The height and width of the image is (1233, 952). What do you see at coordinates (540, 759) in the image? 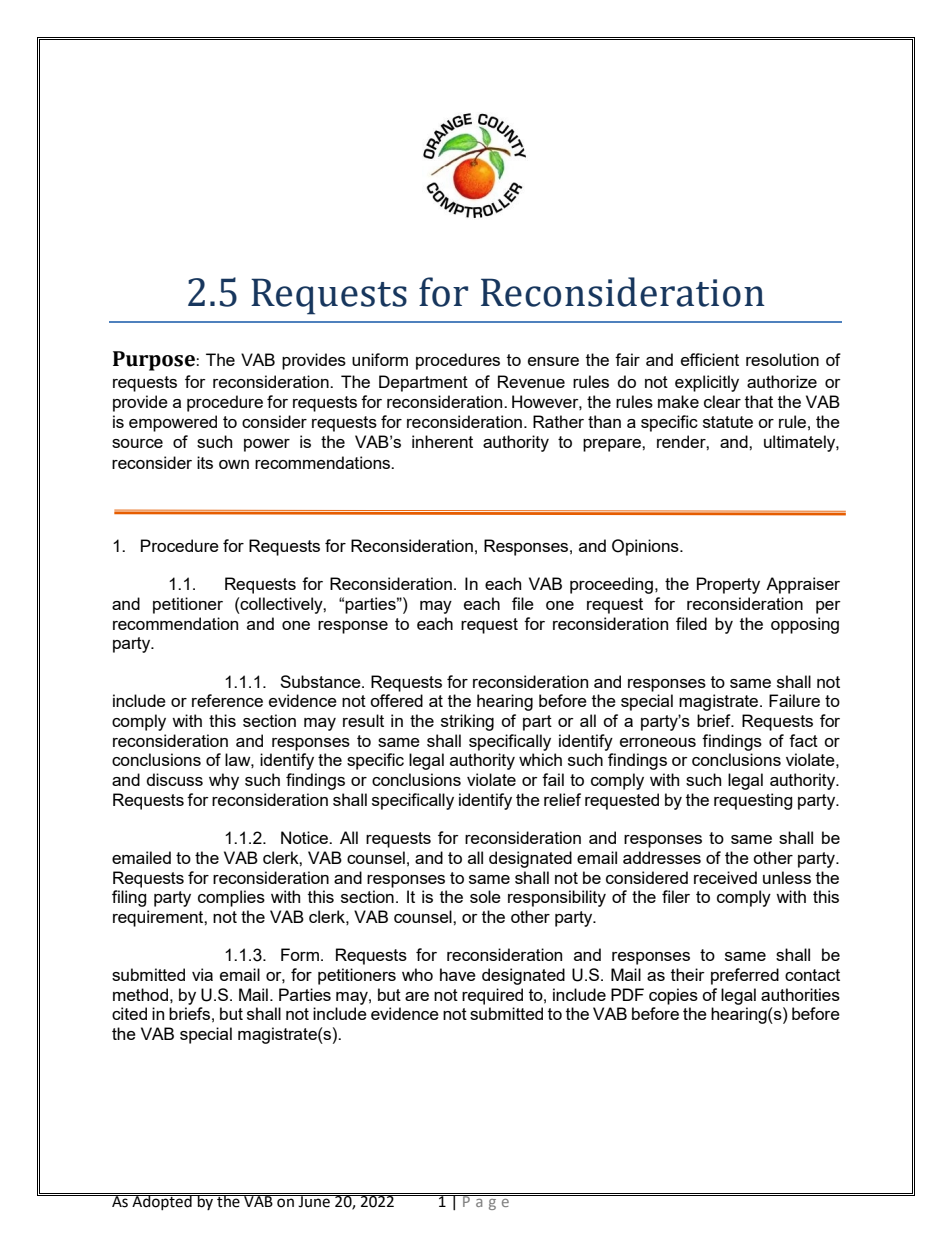
I see `which` at bounding box center [540, 759].
